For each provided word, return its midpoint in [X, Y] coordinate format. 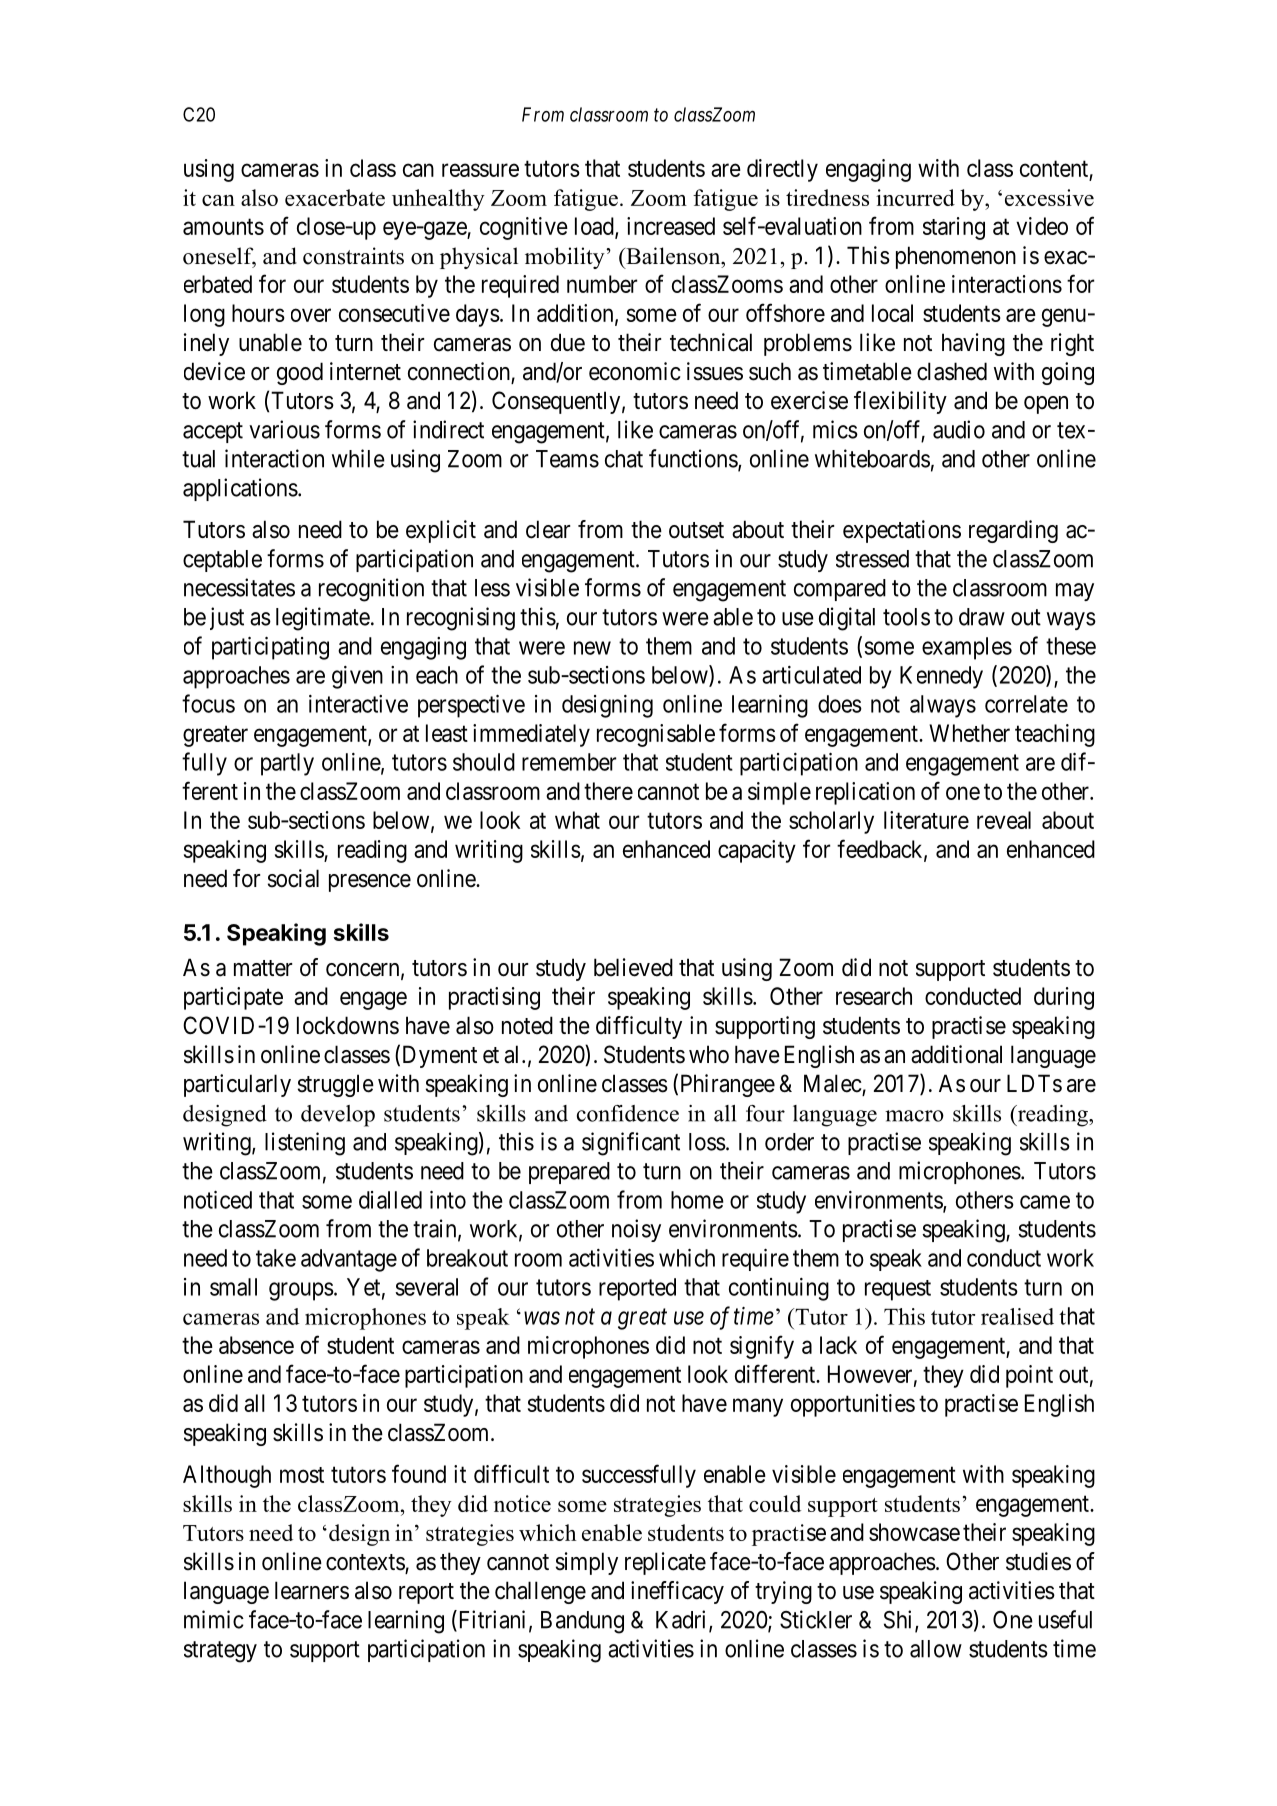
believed [633, 967]
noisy [636, 1230]
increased [671, 226]
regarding [1013, 531]
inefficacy [677, 1592]
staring [954, 228]
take [276, 1258]
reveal [1004, 820]
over [311, 315]
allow [936, 1649]
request [898, 1290]
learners [312, 1590]
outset [696, 530]
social [293, 878]
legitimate [323, 619]
